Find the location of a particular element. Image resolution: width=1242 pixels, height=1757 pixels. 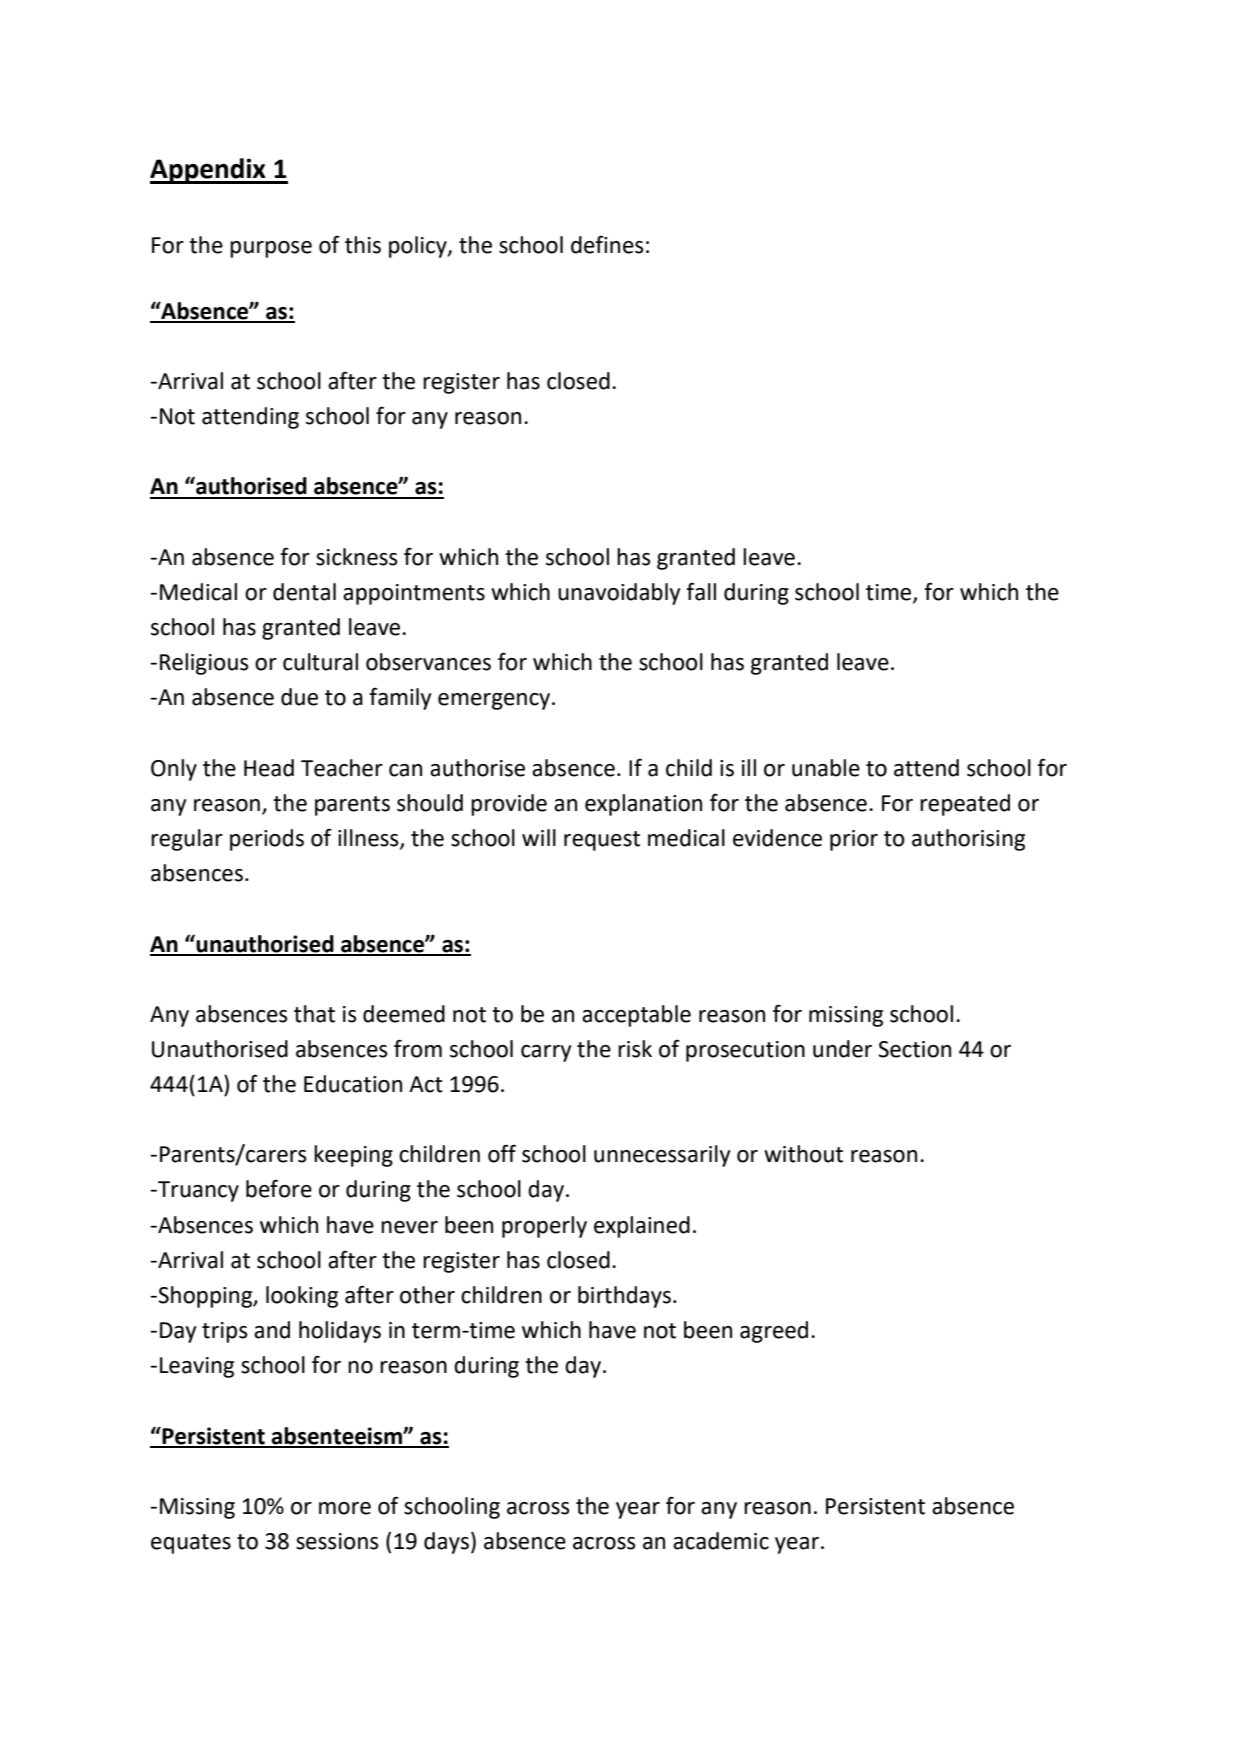

unavoidably is located at coordinates (619, 594).
